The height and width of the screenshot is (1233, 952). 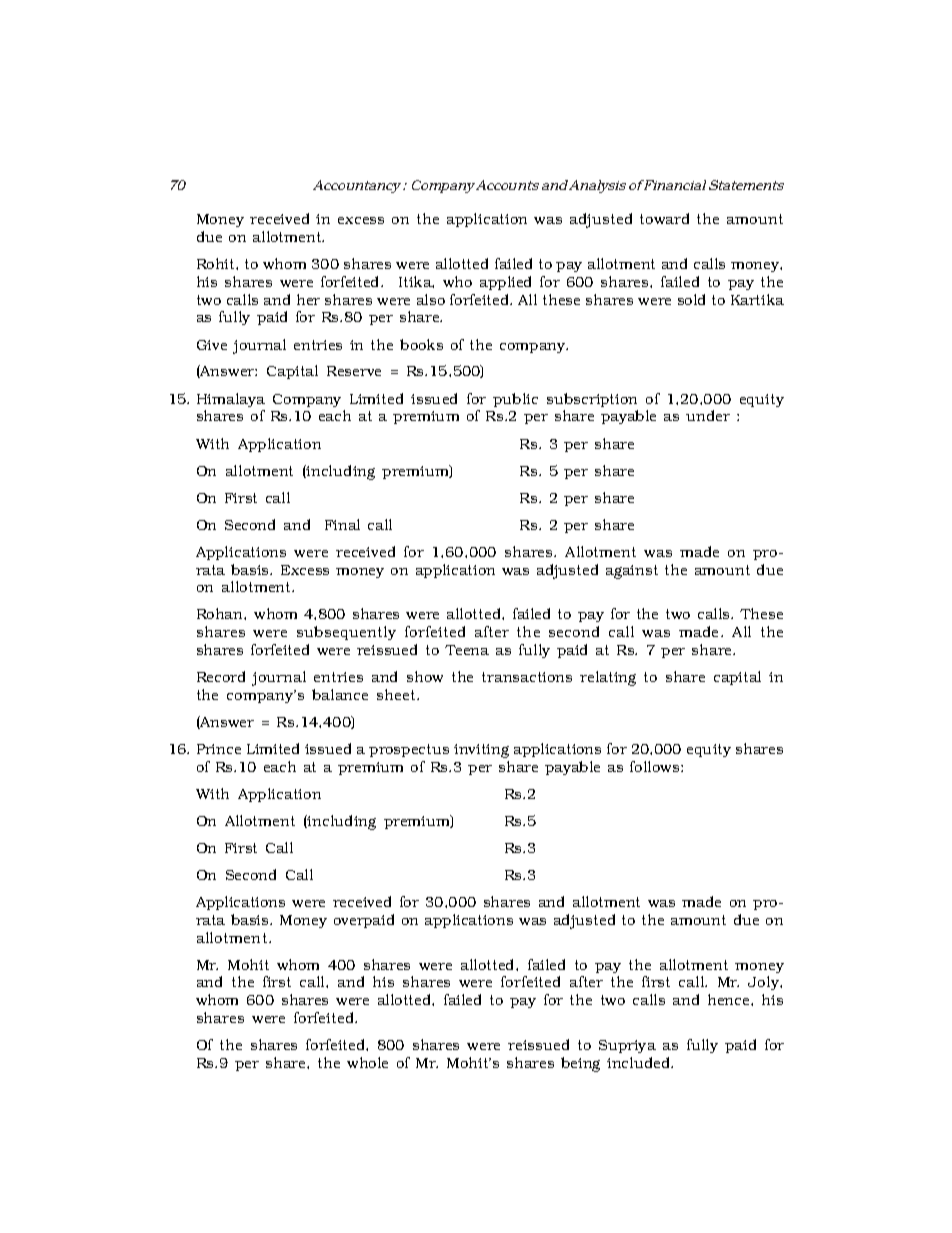 What do you see at coordinates (664, 218) in the screenshot?
I see `toward` at bounding box center [664, 218].
